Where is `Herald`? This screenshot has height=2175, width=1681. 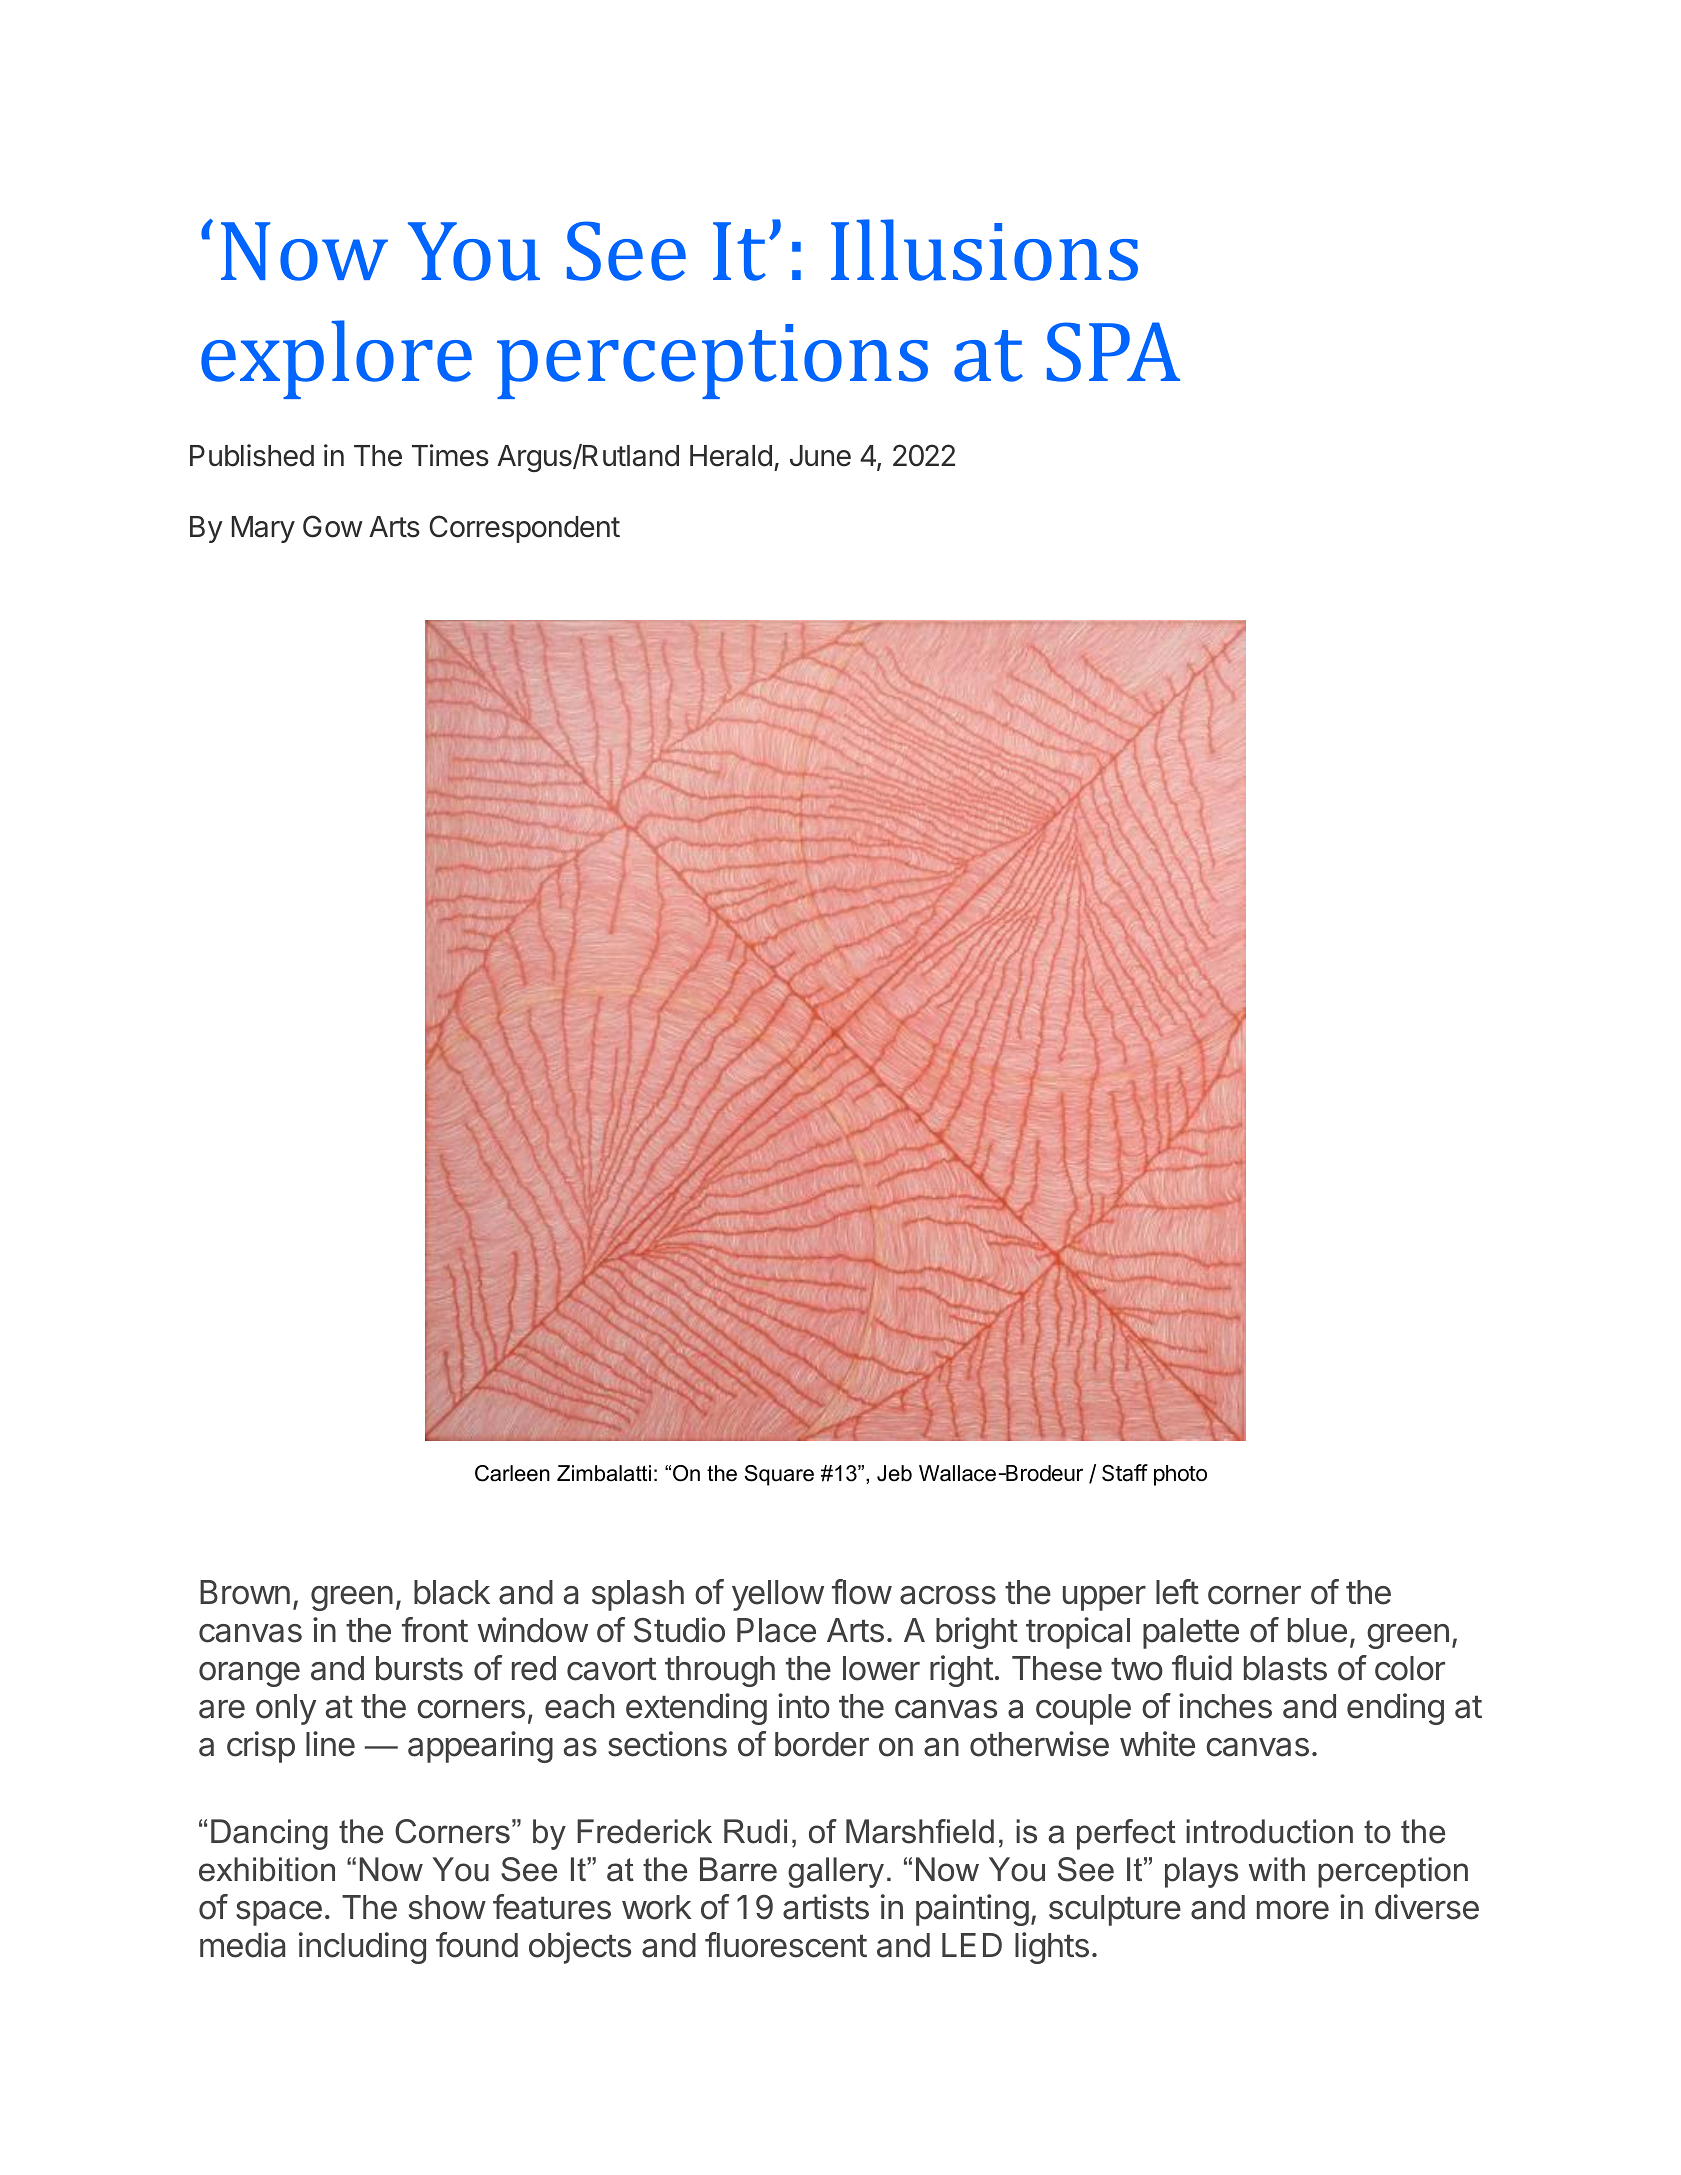 Herald is located at coordinates (731, 456).
